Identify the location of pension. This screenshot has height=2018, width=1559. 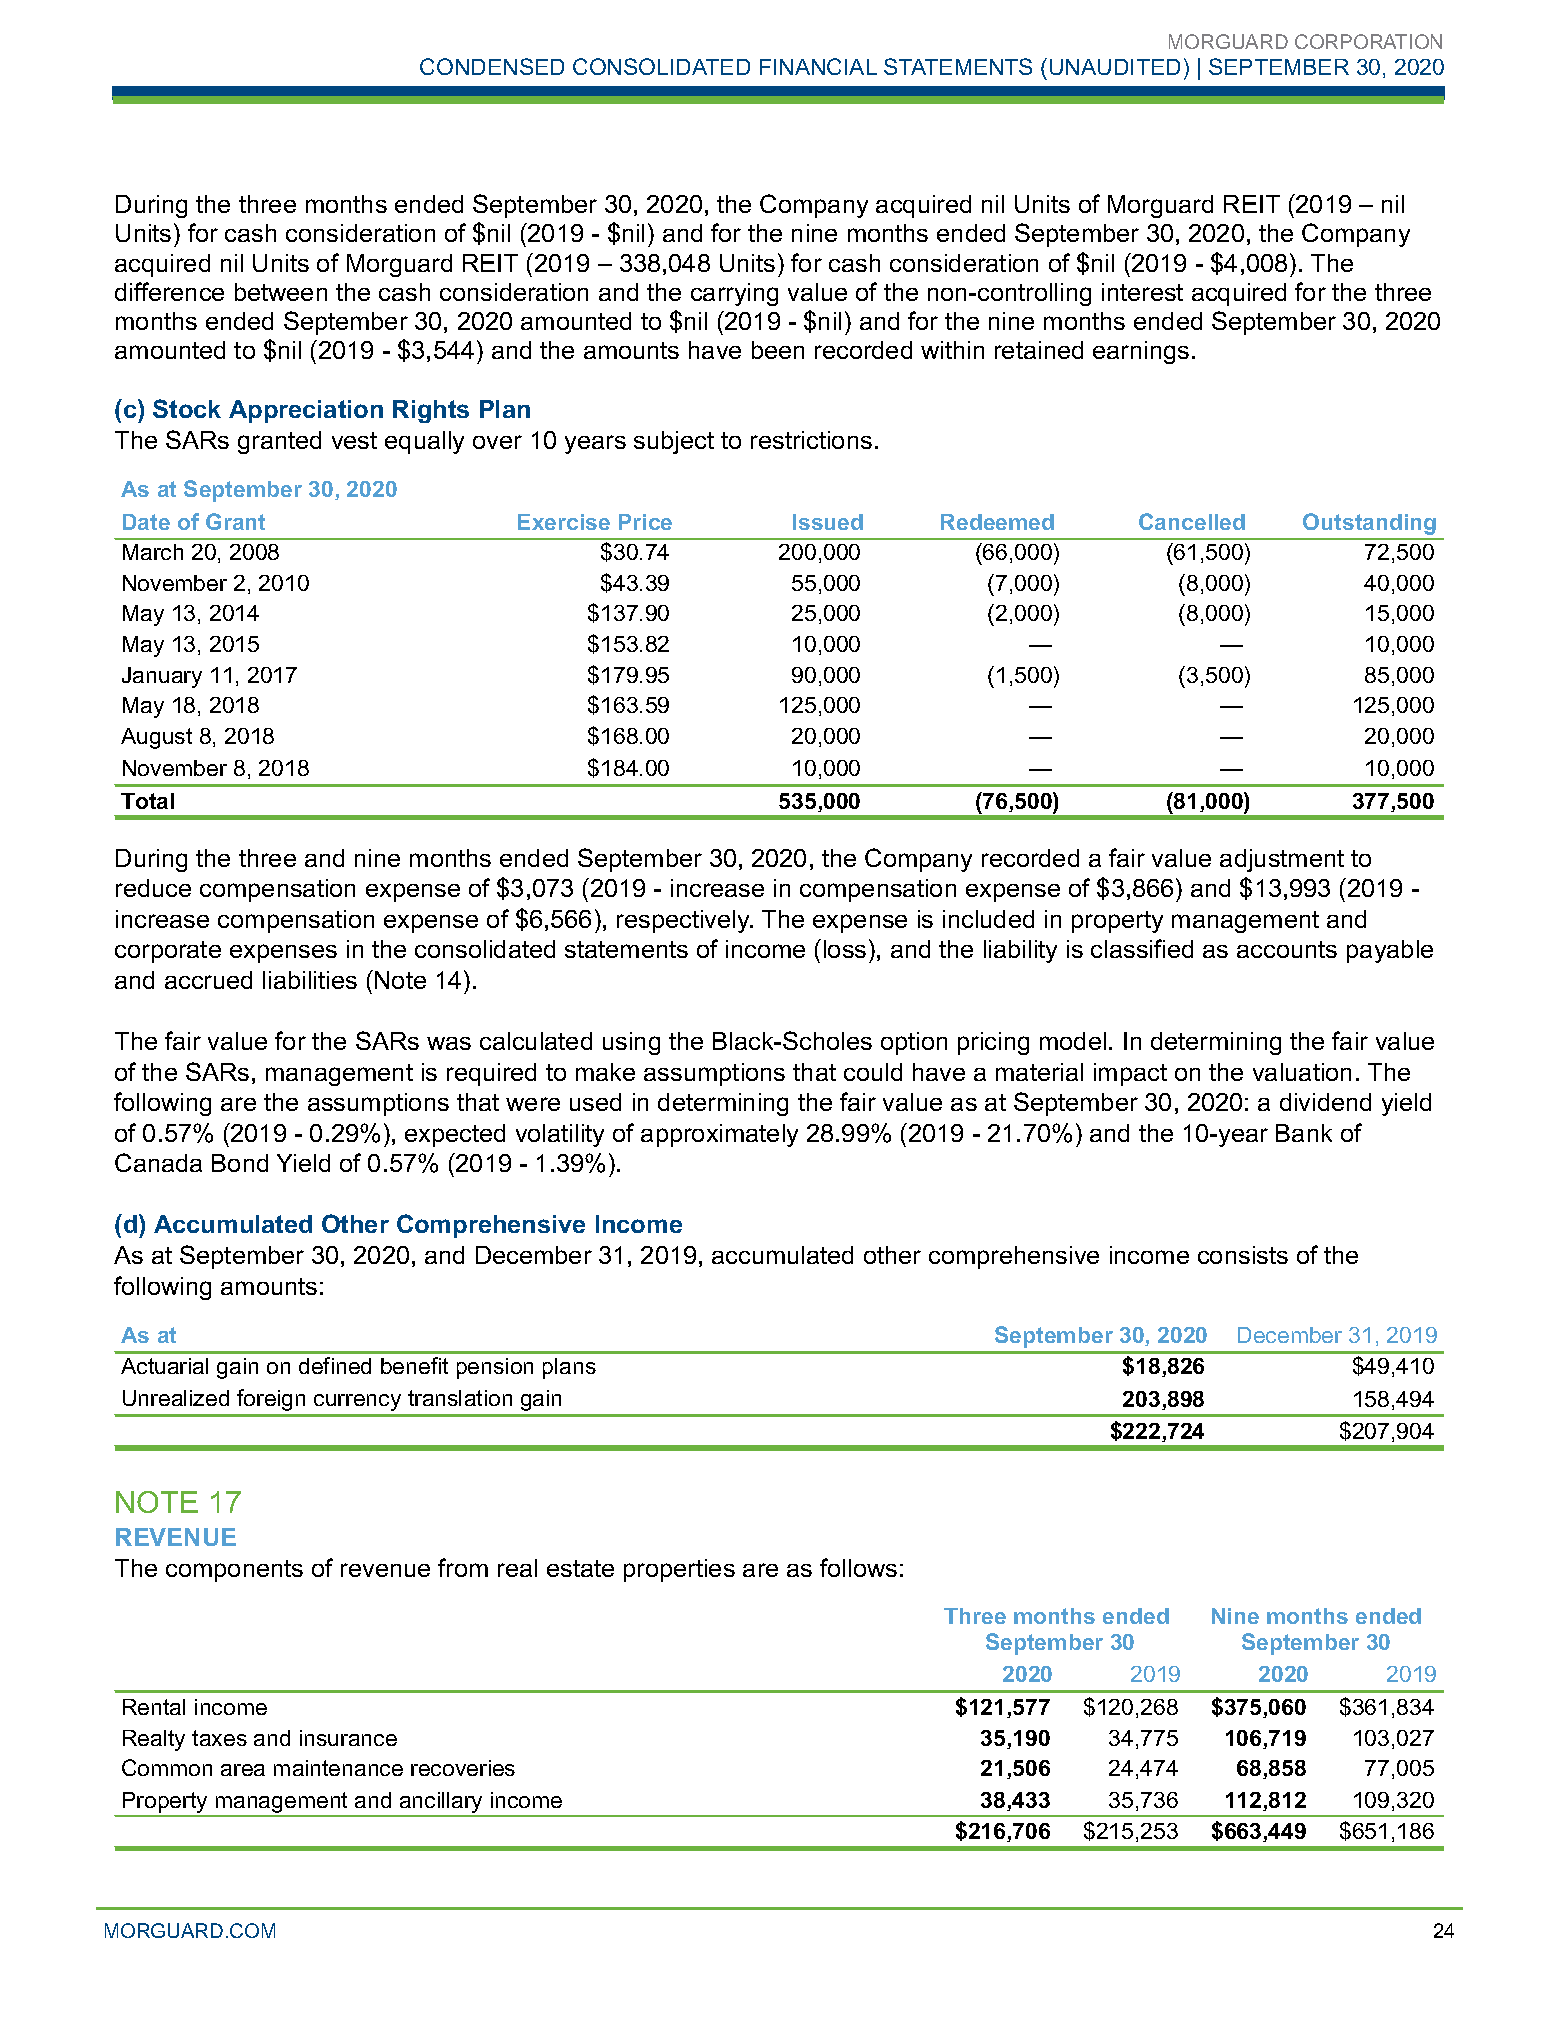
(495, 1368).
